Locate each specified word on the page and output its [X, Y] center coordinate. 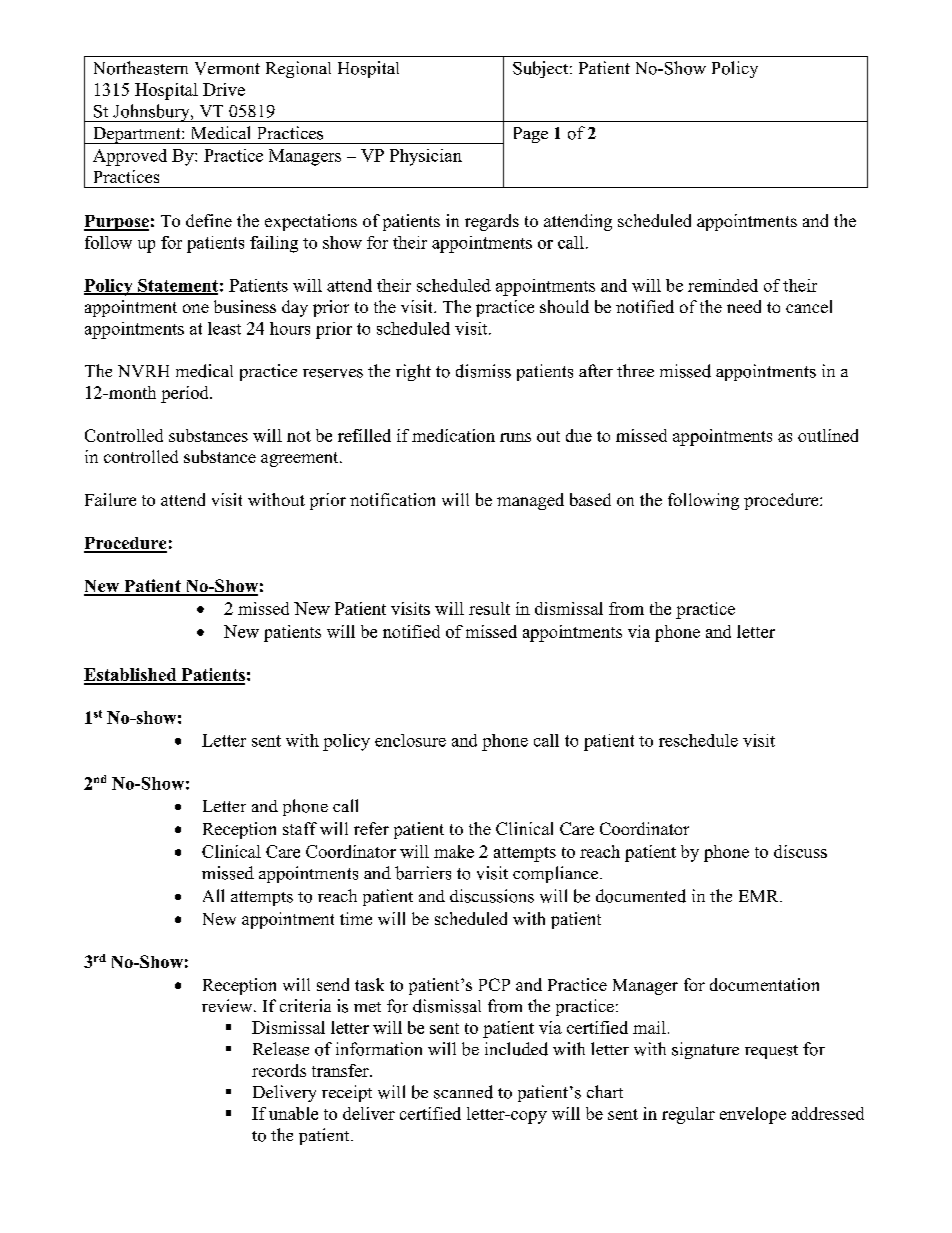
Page [531, 135]
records [279, 1070]
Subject [542, 69]
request [771, 1052]
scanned [463, 1092]
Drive [224, 89]
